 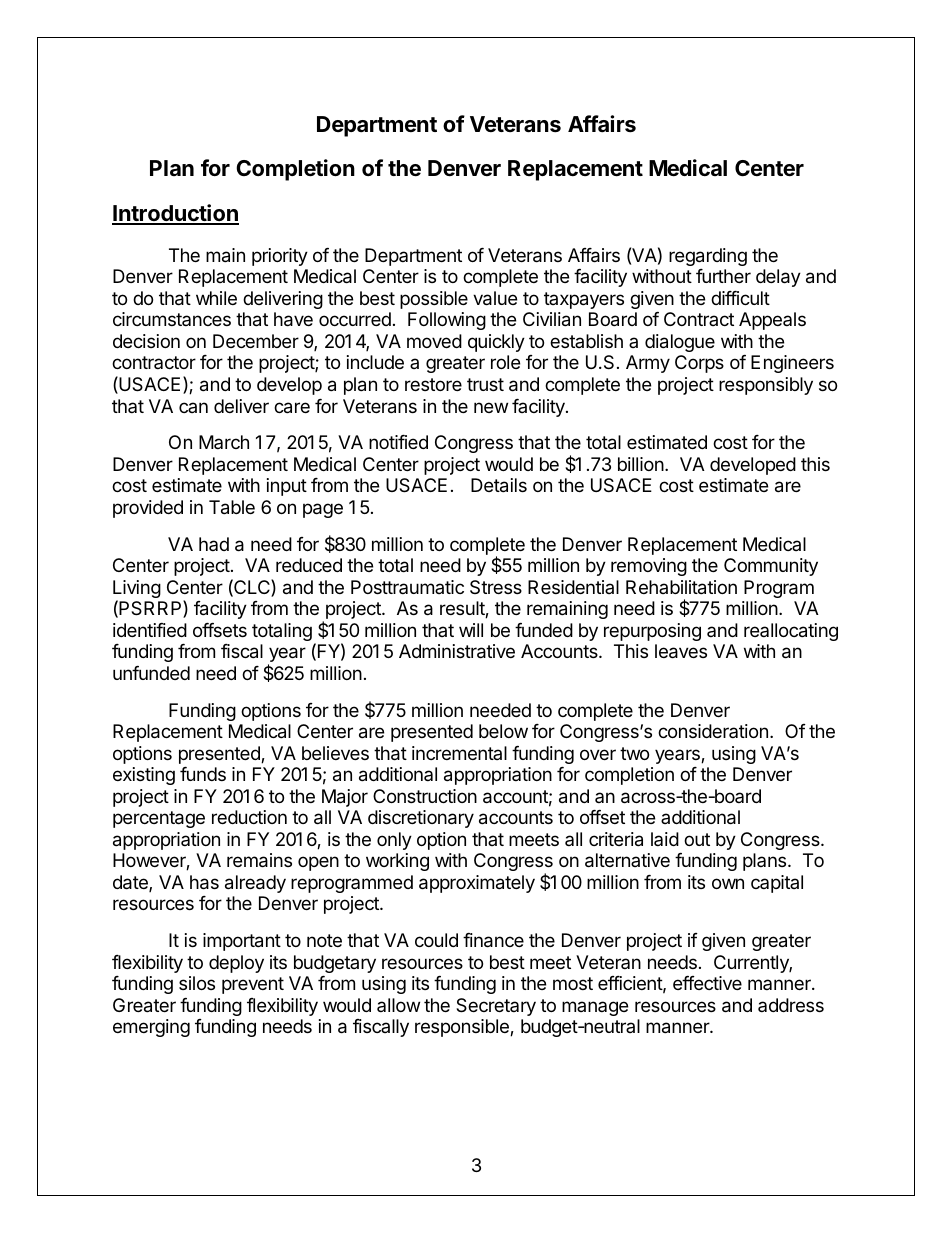 I want to click on silos, so click(x=197, y=983).
